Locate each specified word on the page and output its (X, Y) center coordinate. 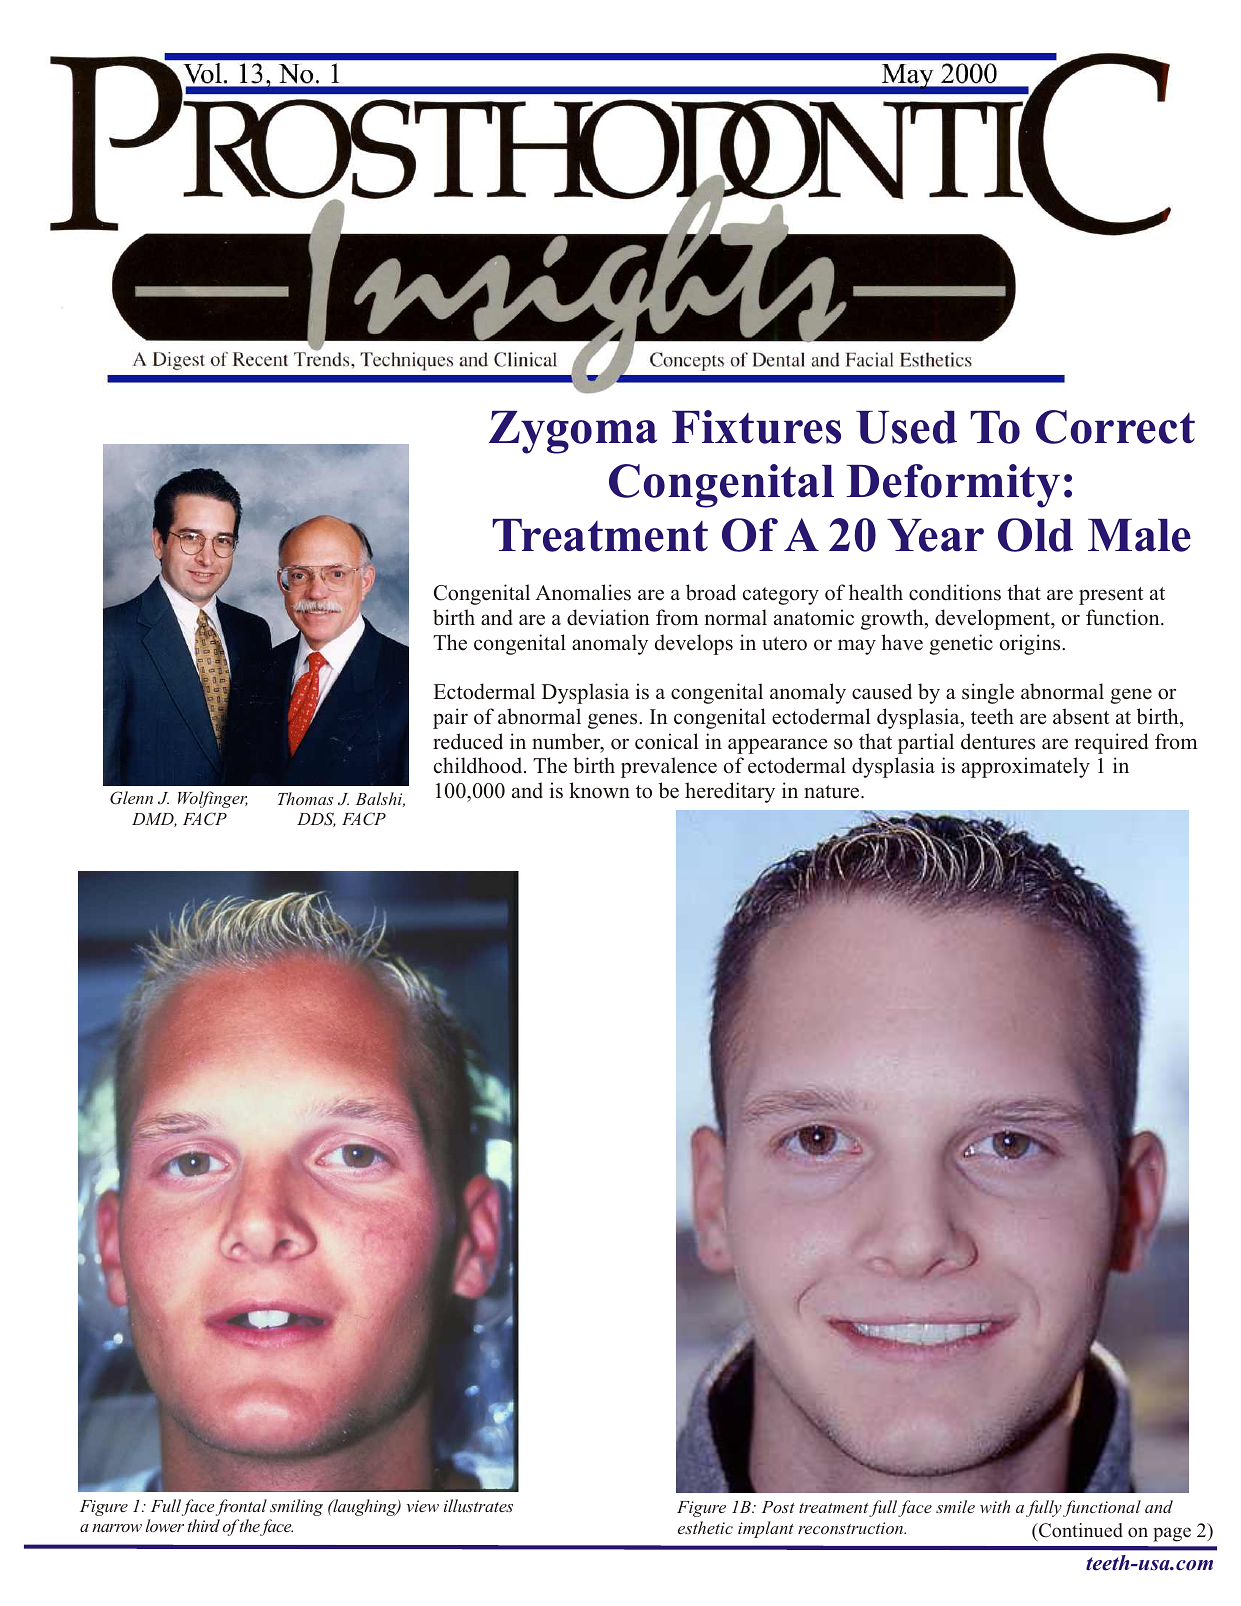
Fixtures (756, 427)
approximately (1026, 767)
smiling (296, 1507)
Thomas (306, 798)
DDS (316, 819)
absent (1081, 716)
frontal (241, 1507)
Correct (1115, 427)
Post (778, 1507)
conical (666, 741)
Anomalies (583, 592)
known (599, 790)
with (995, 1506)
